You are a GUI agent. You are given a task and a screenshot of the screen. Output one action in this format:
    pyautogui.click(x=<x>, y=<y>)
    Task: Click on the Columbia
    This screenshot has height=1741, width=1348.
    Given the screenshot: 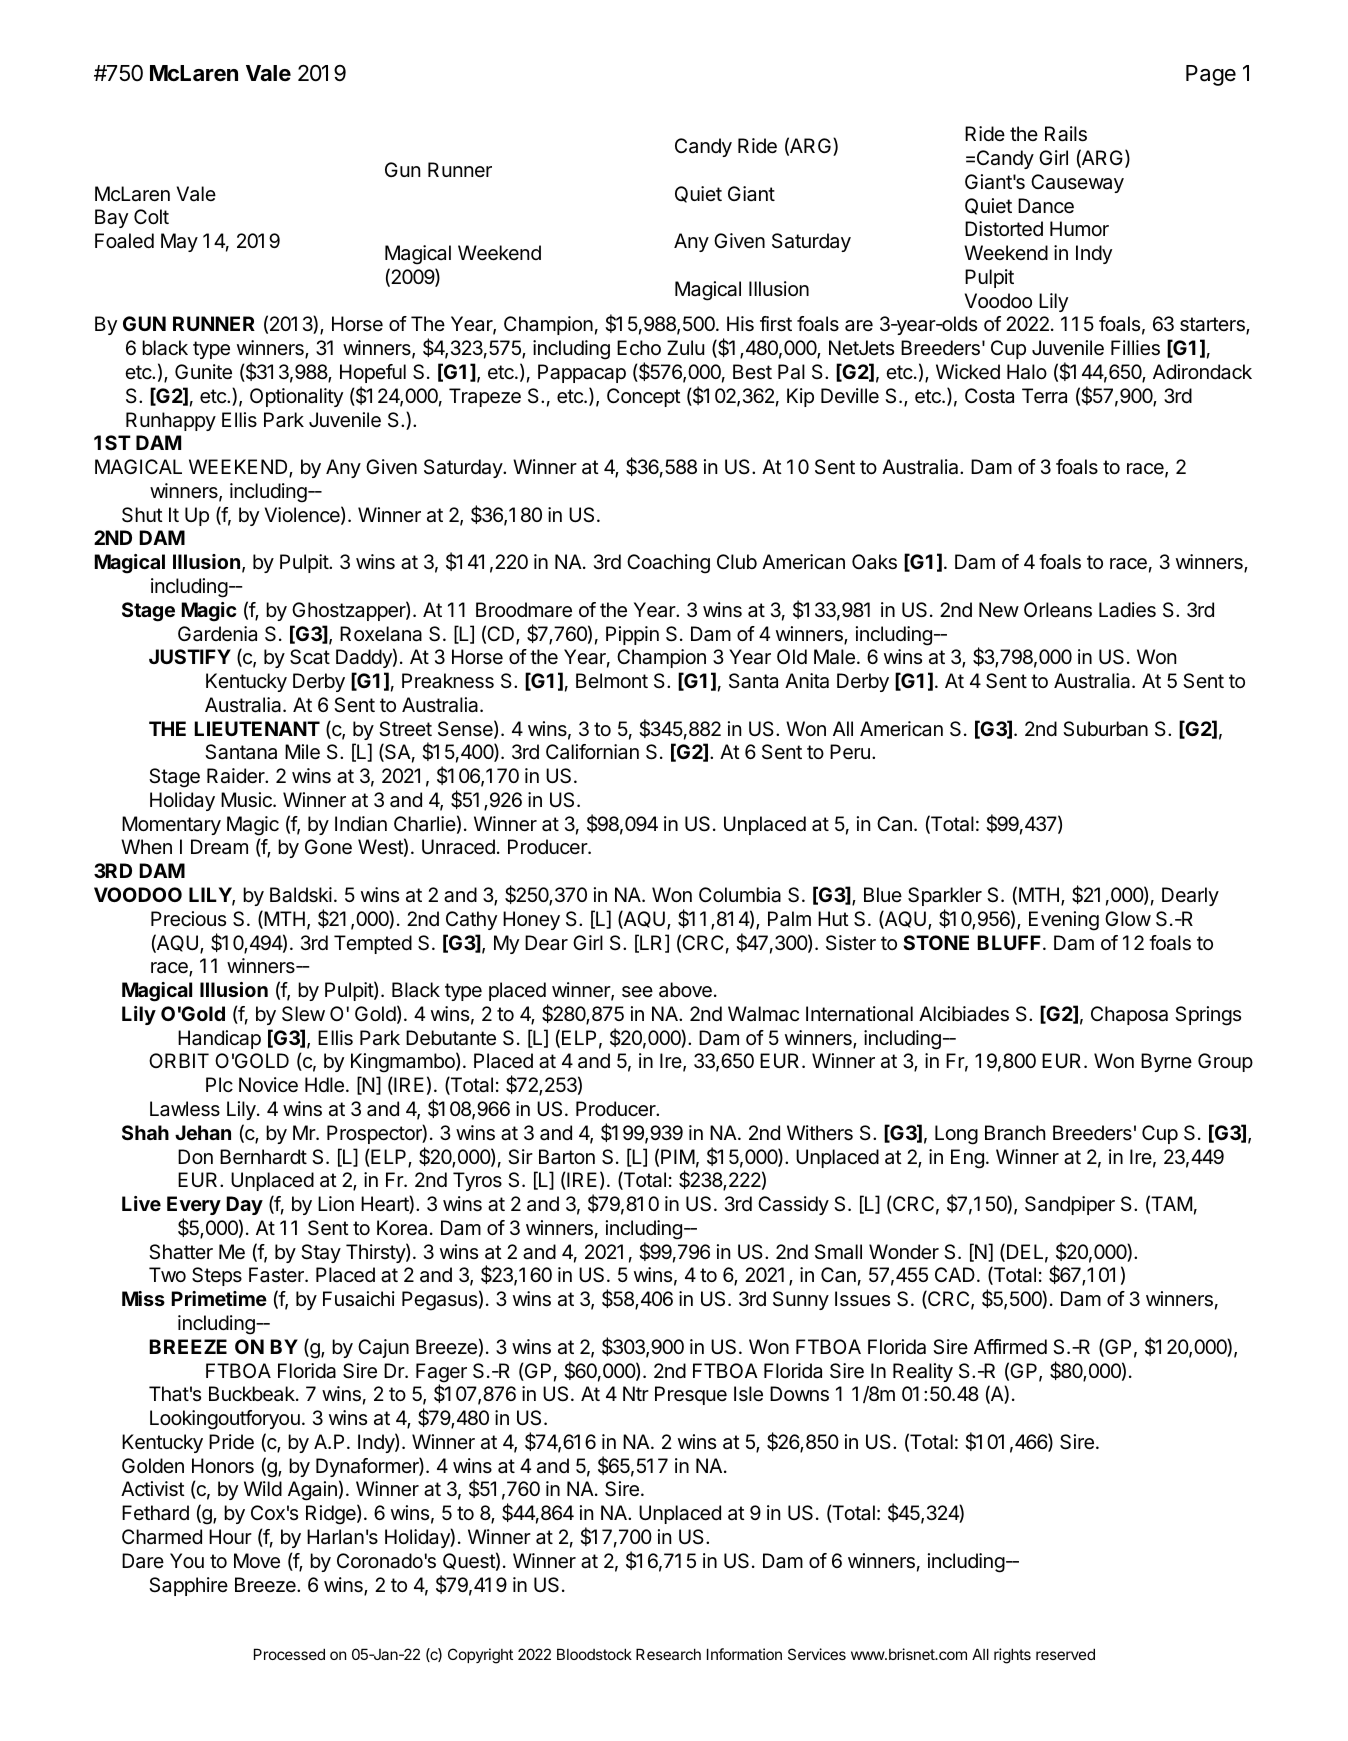 What is the action you would take?
    pyautogui.click(x=740, y=895)
